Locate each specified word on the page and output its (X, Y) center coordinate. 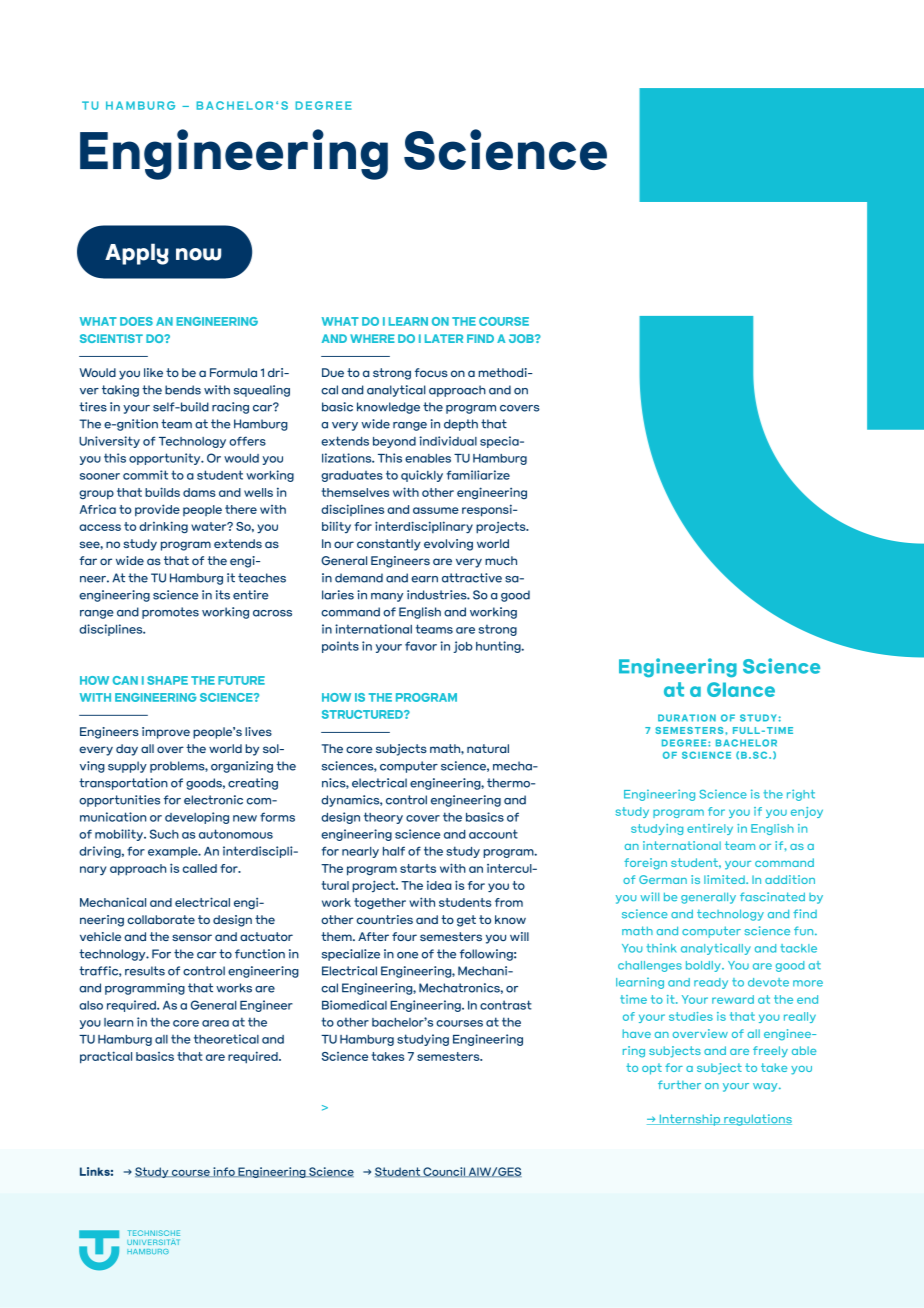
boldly (704, 966)
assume (436, 510)
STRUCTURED (363, 714)
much (501, 560)
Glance (741, 689)
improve (166, 733)
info (224, 1172)
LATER (444, 338)
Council (444, 1172)
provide (157, 510)
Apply (137, 254)
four (404, 936)
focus (431, 372)
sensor (192, 937)
